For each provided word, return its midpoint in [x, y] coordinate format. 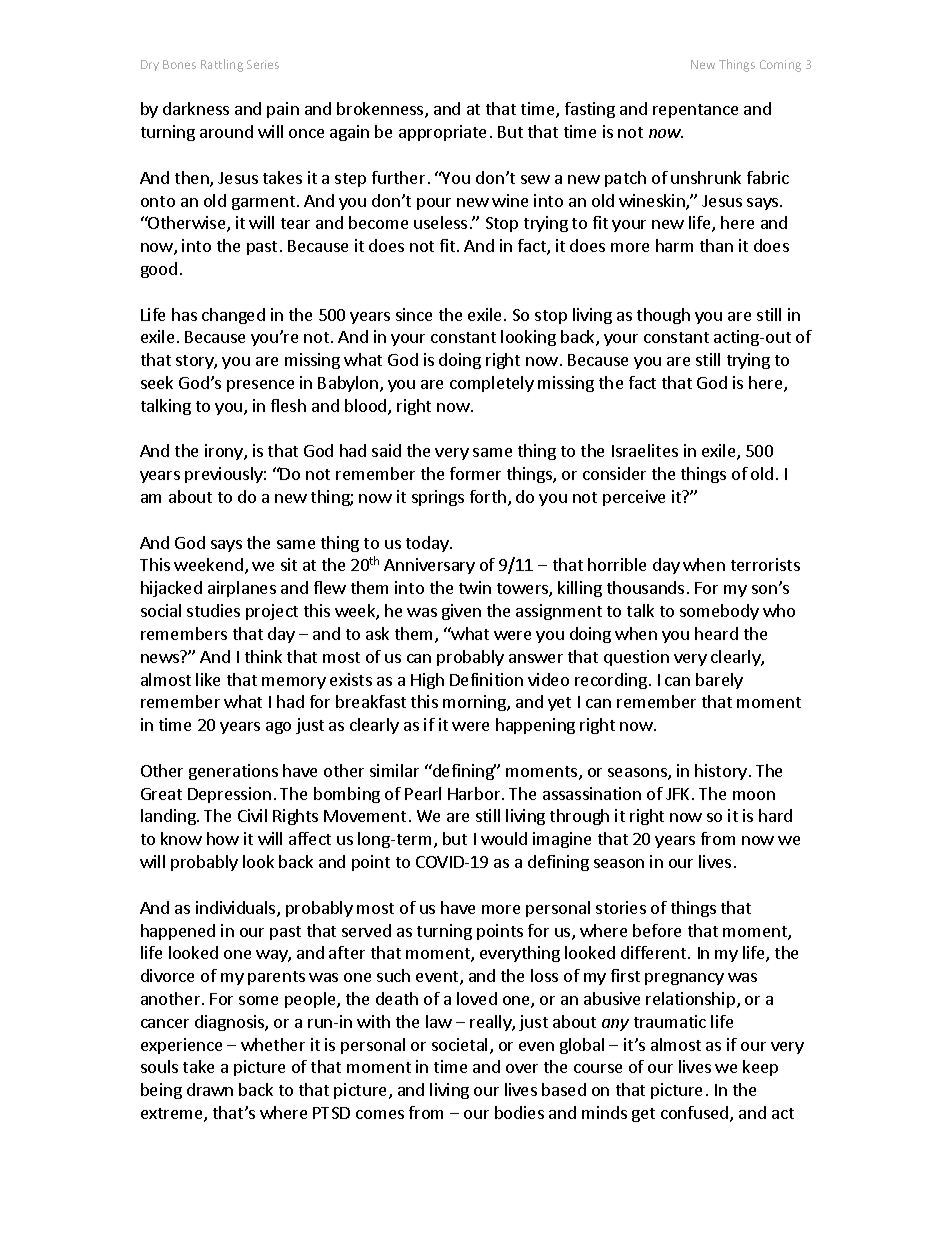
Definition [486, 679]
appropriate [442, 133]
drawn [210, 1089]
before [657, 930]
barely [719, 681]
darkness [196, 108]
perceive [634, 498]
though [663, 316]
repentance [695, 111]
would [504, 838]
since [414, 314]
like [208, 679]
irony [225, 452]
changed [233, 316]
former [475, 473]
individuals [237, 909]
